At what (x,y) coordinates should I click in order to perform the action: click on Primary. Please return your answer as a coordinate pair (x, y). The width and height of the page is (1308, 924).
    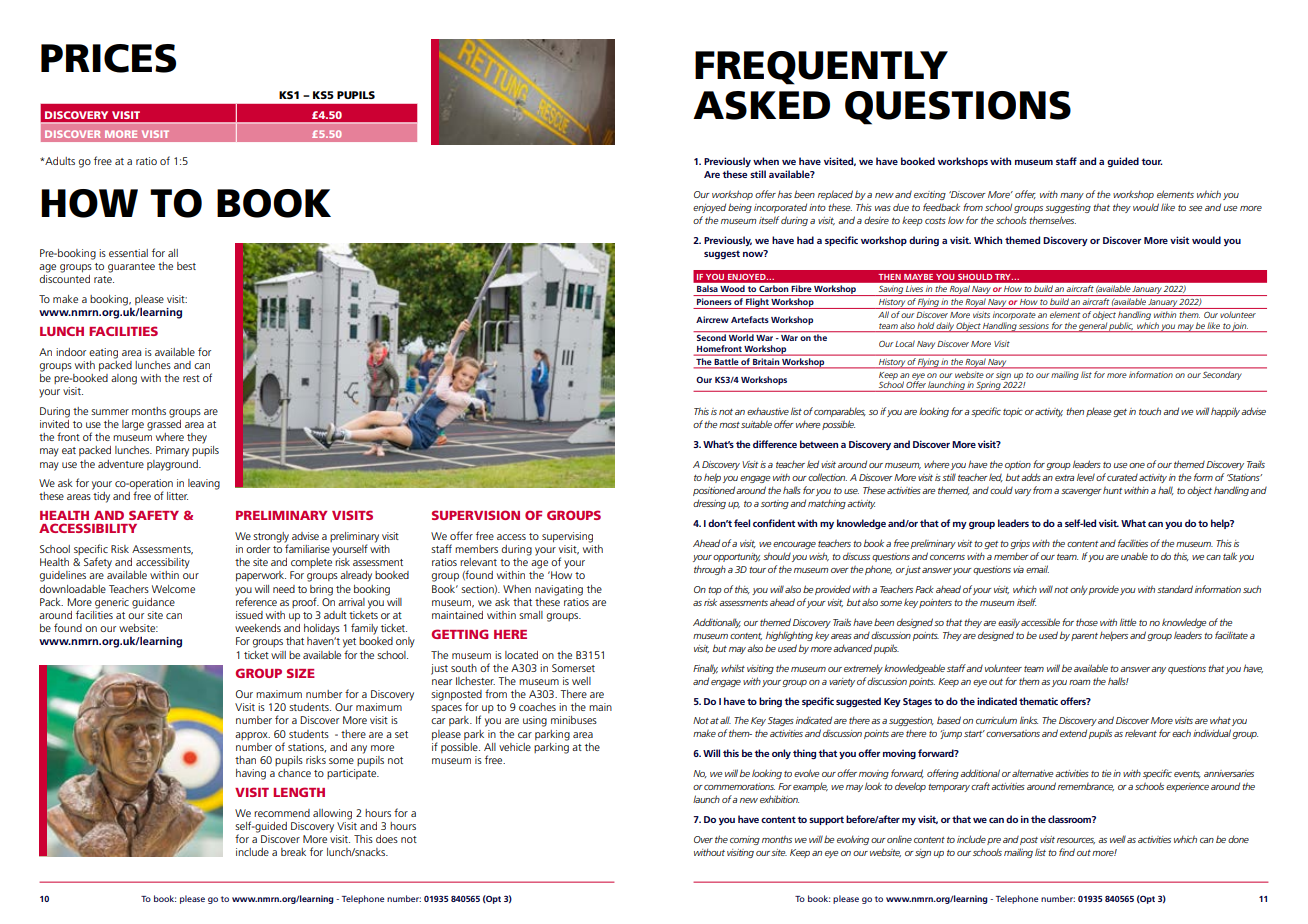
    Looking at the image, I should click on (172, 451).
